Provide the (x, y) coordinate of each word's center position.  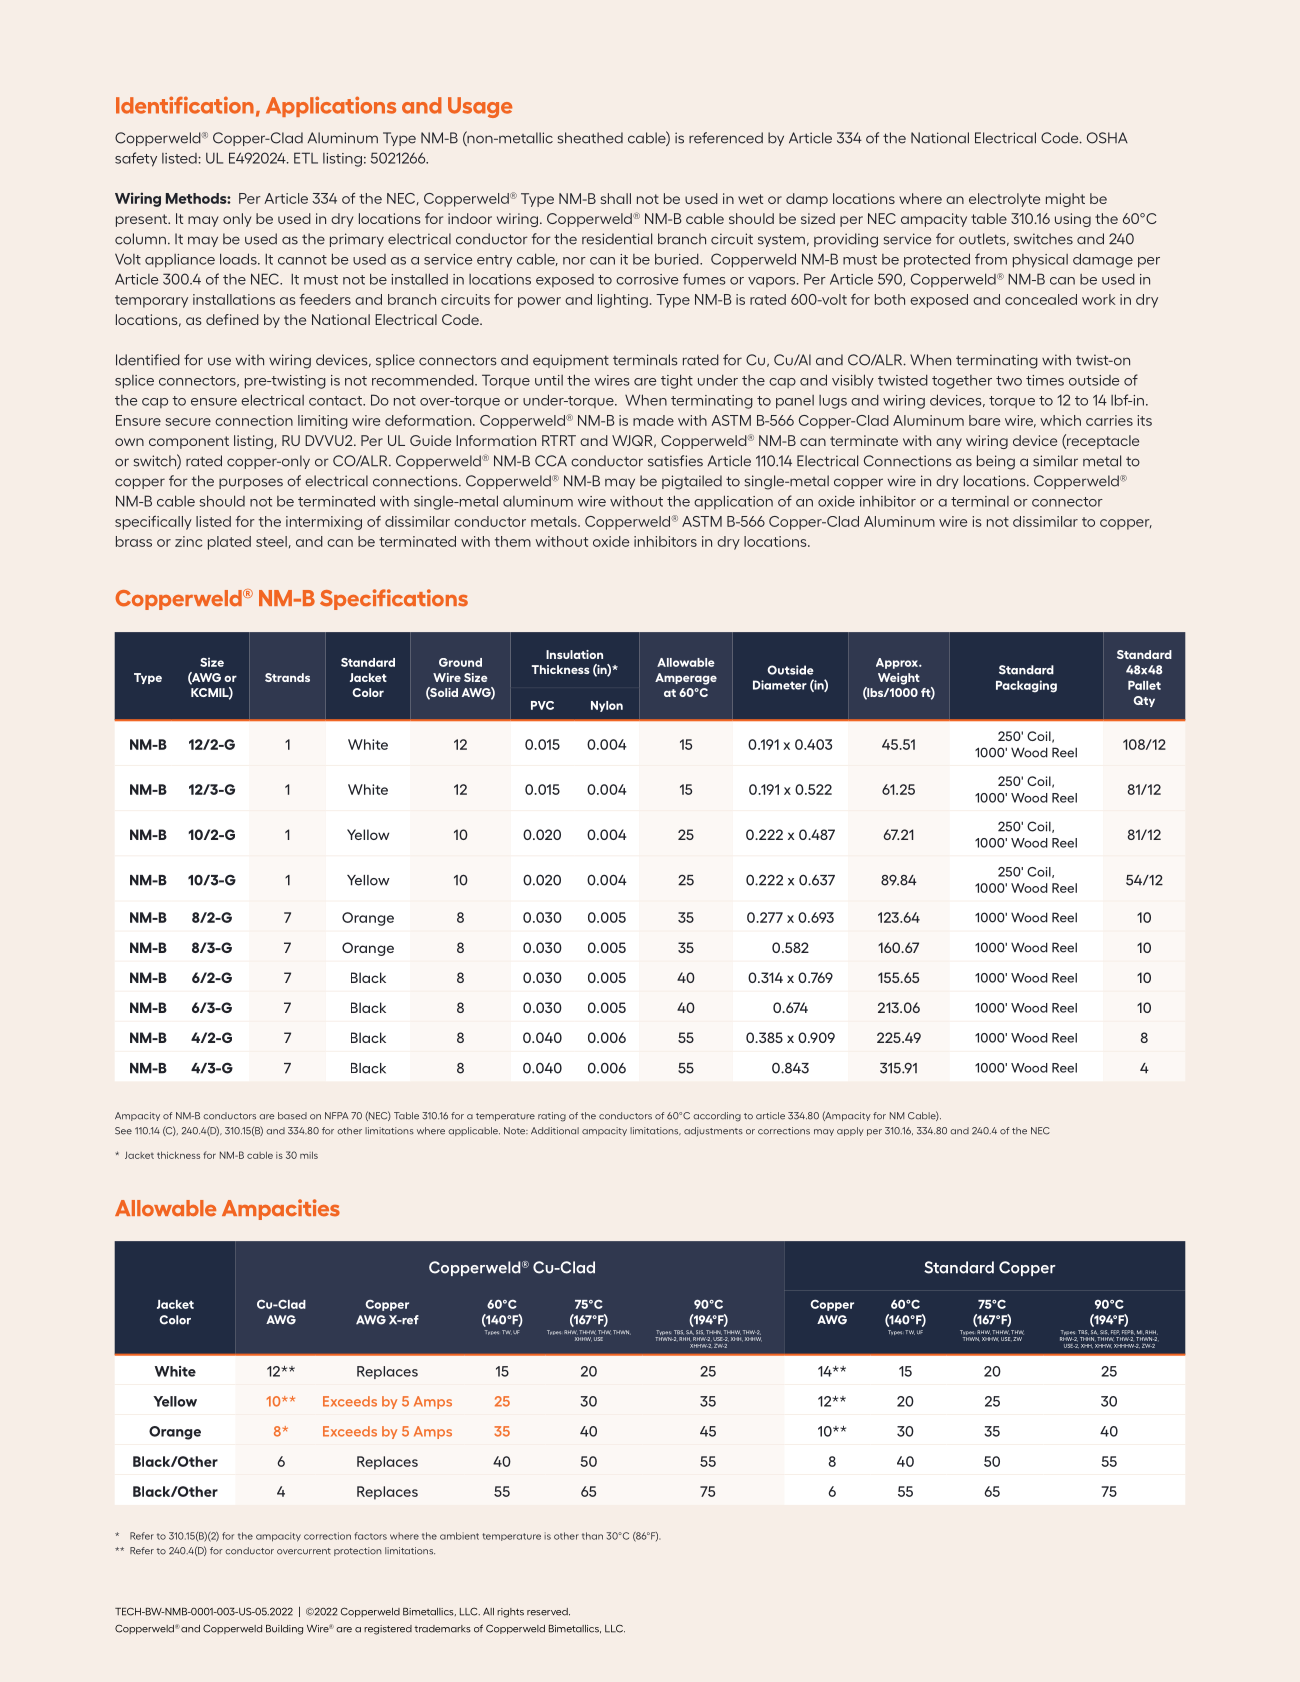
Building (284, 1630)
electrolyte (1004, 200)
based (292, 1116)
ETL (306, 158)
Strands (287, 677)
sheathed (590, 138)
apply (850, 1131)
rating (552, 1117)
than (592, 1536)
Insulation (574, 654)
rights (510, 1613)
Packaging (1026, 686)
